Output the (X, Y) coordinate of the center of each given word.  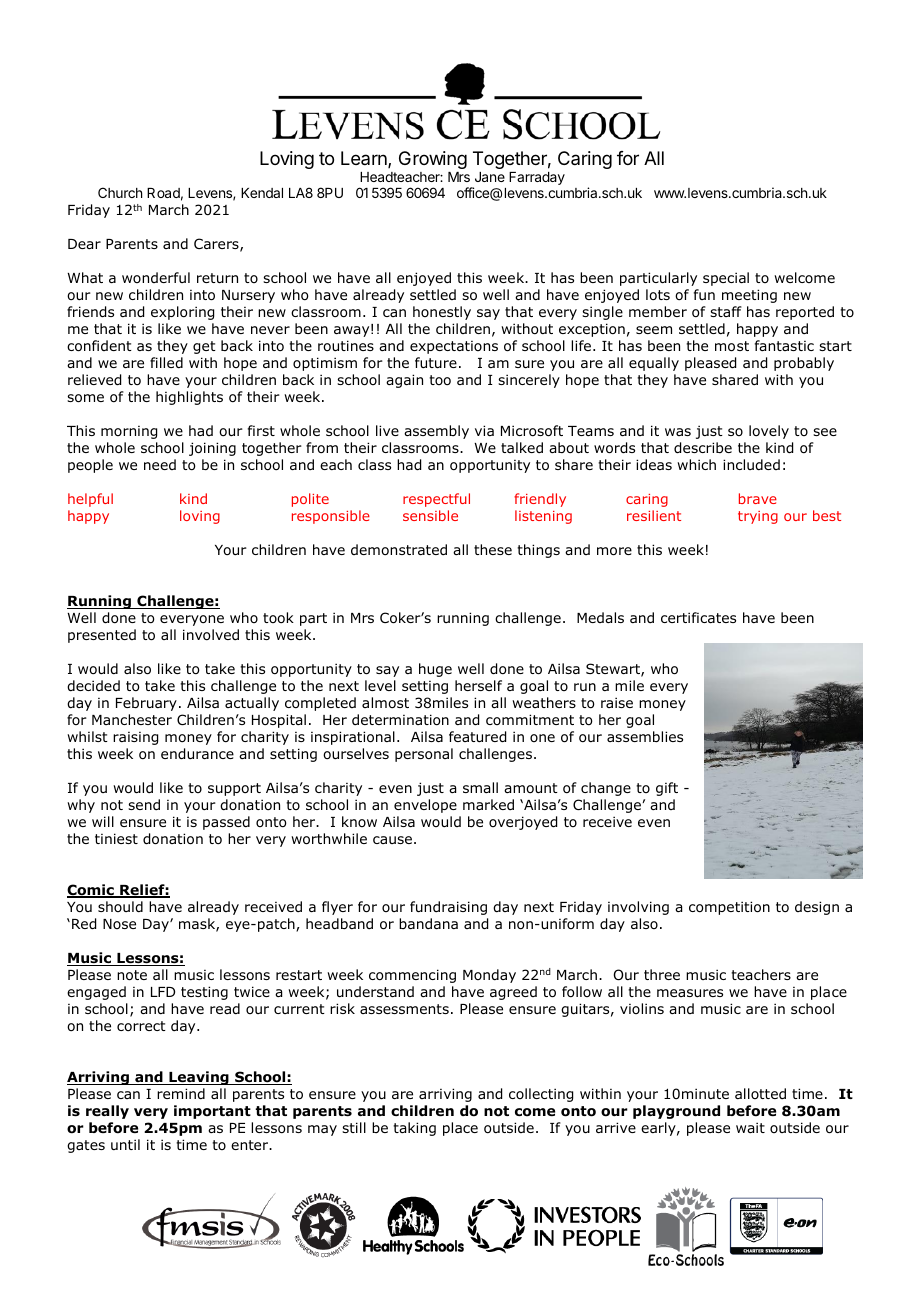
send (144, 804)
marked (488, 804)
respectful (436, 500)
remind (181, 1093)
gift (667, 789)
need (160, 464)
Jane (490, 177)
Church (120, 192)
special (726, 279)
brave (758, 498)
